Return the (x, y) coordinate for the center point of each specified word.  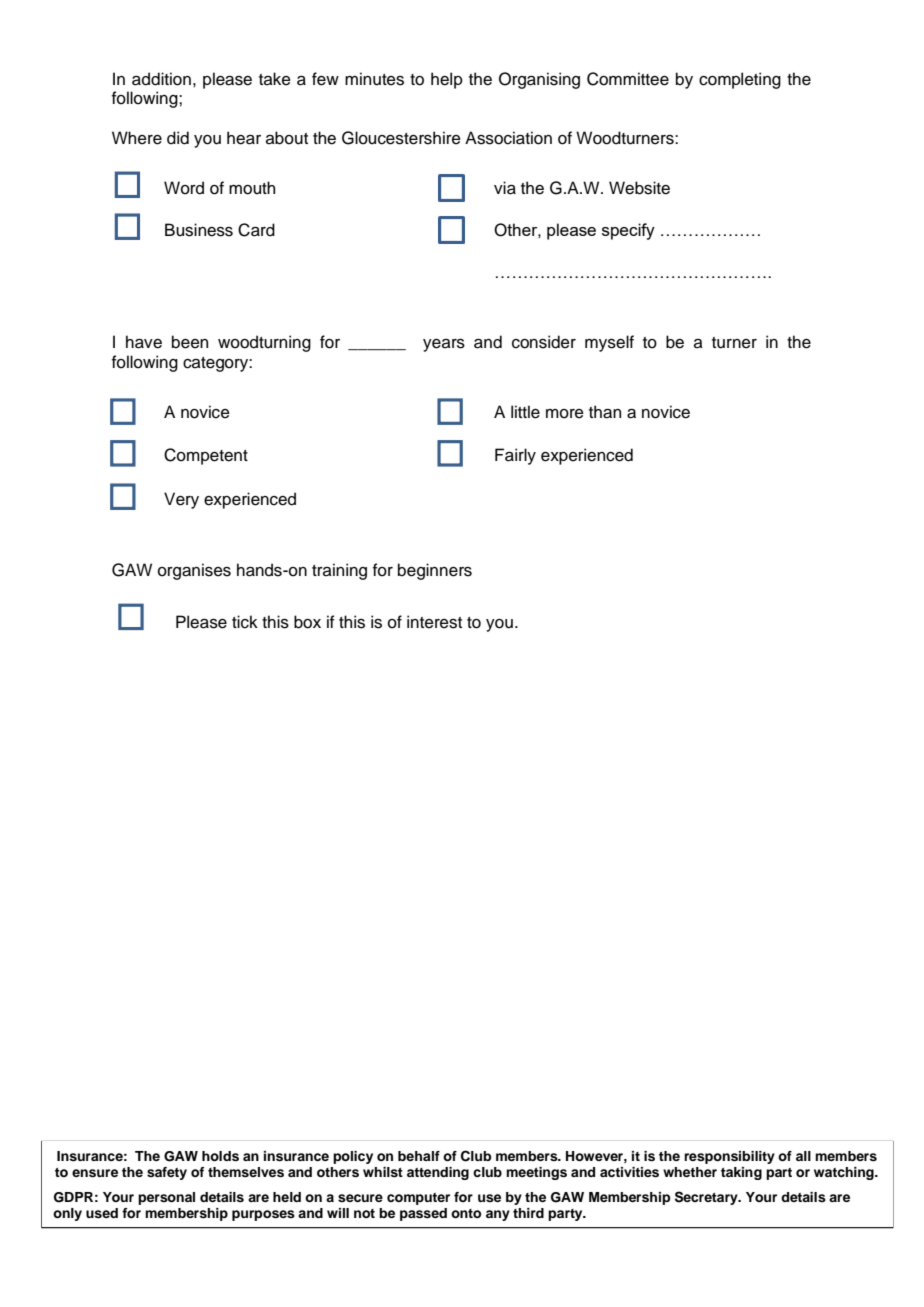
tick (245, 622)
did (178, 138)
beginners (435, 571)
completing (740, 80)
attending (438, 1173)
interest (434, 622)
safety (167, 1173)
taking (741, 1173)
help (447, 80)
